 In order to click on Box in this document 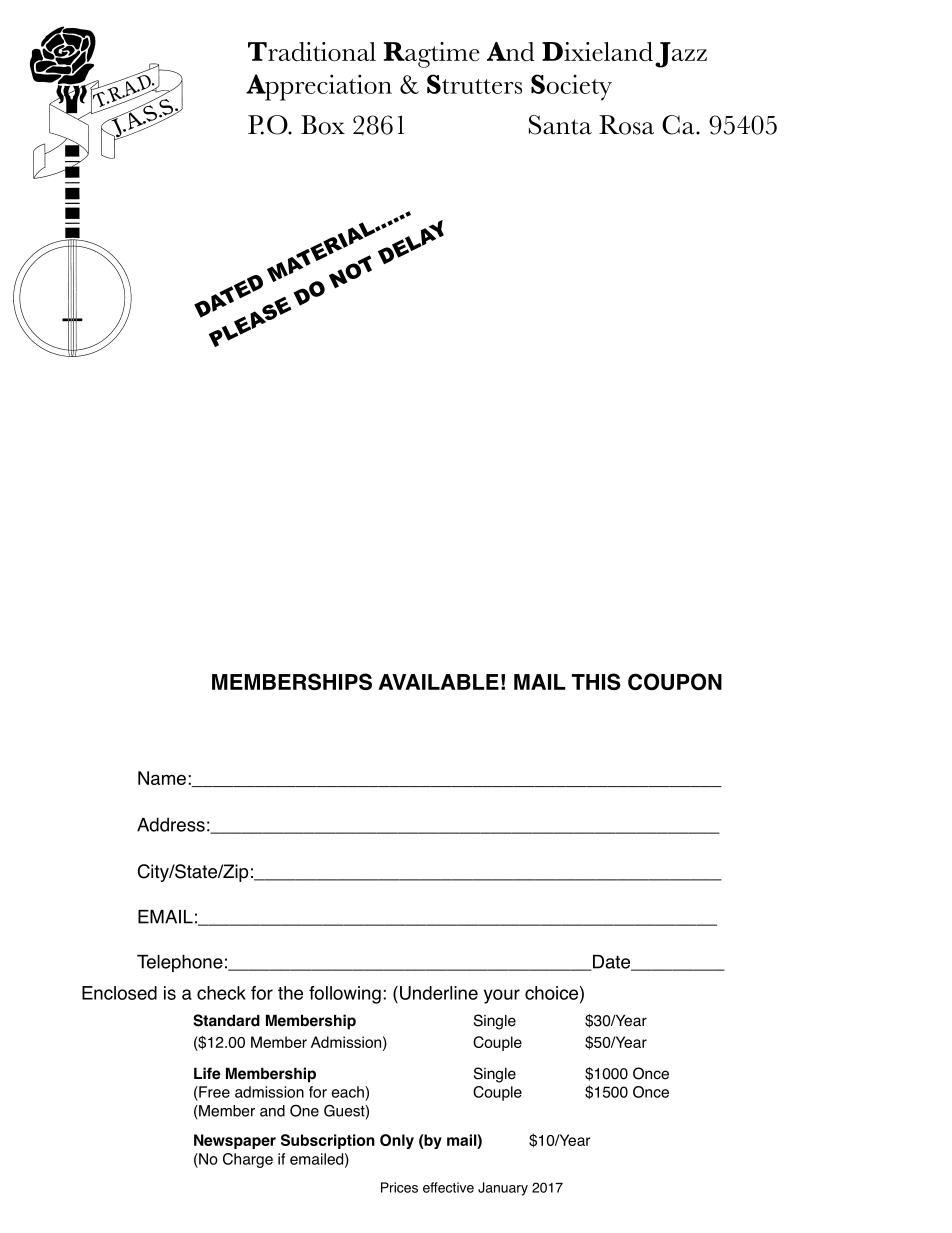, I will do `click(323, 125)`.
